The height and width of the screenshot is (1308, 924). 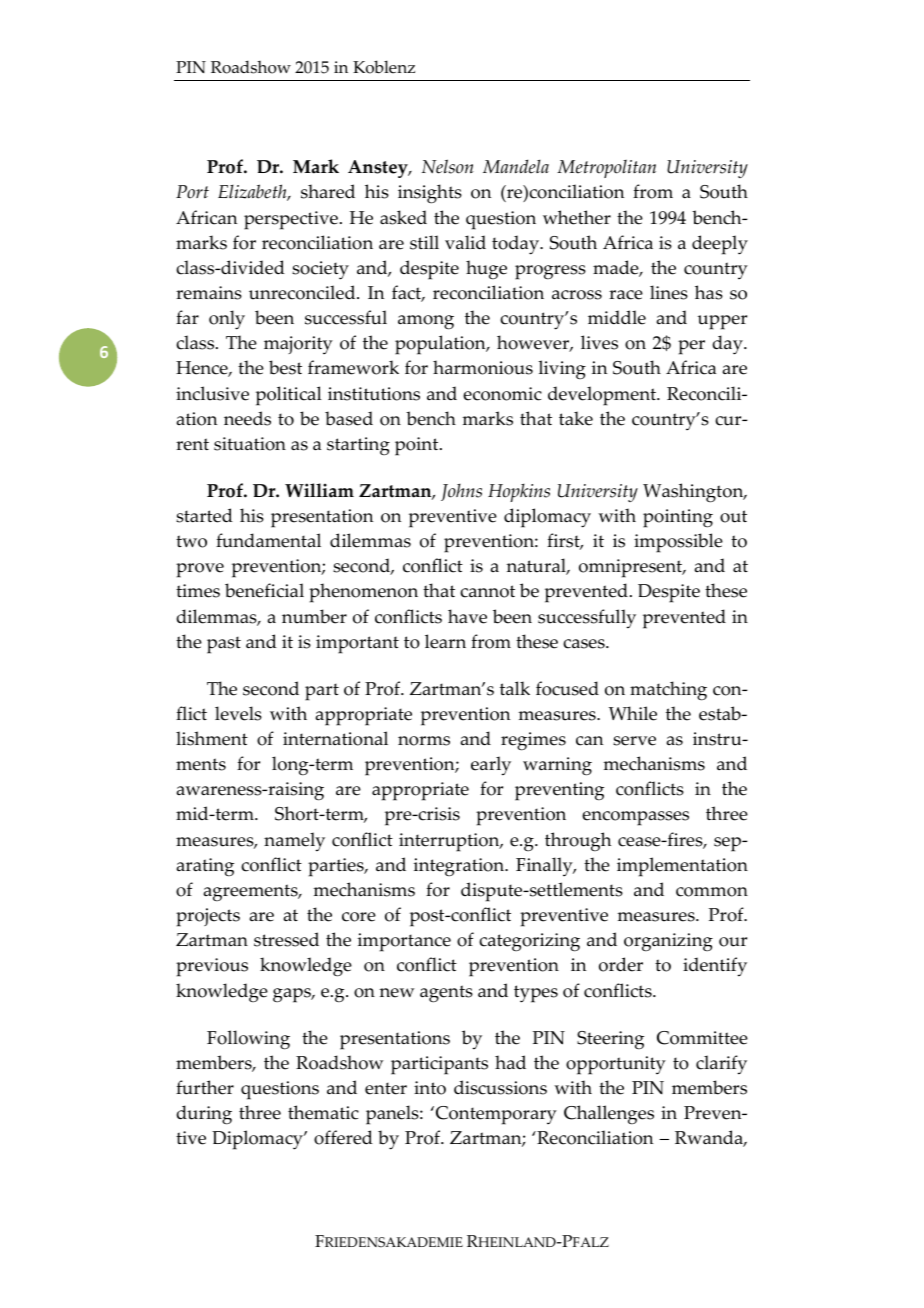 What do you see at coordinates (448, 166) in the screenshot?
I see `Nelson` at bounding box center [448, 166].
